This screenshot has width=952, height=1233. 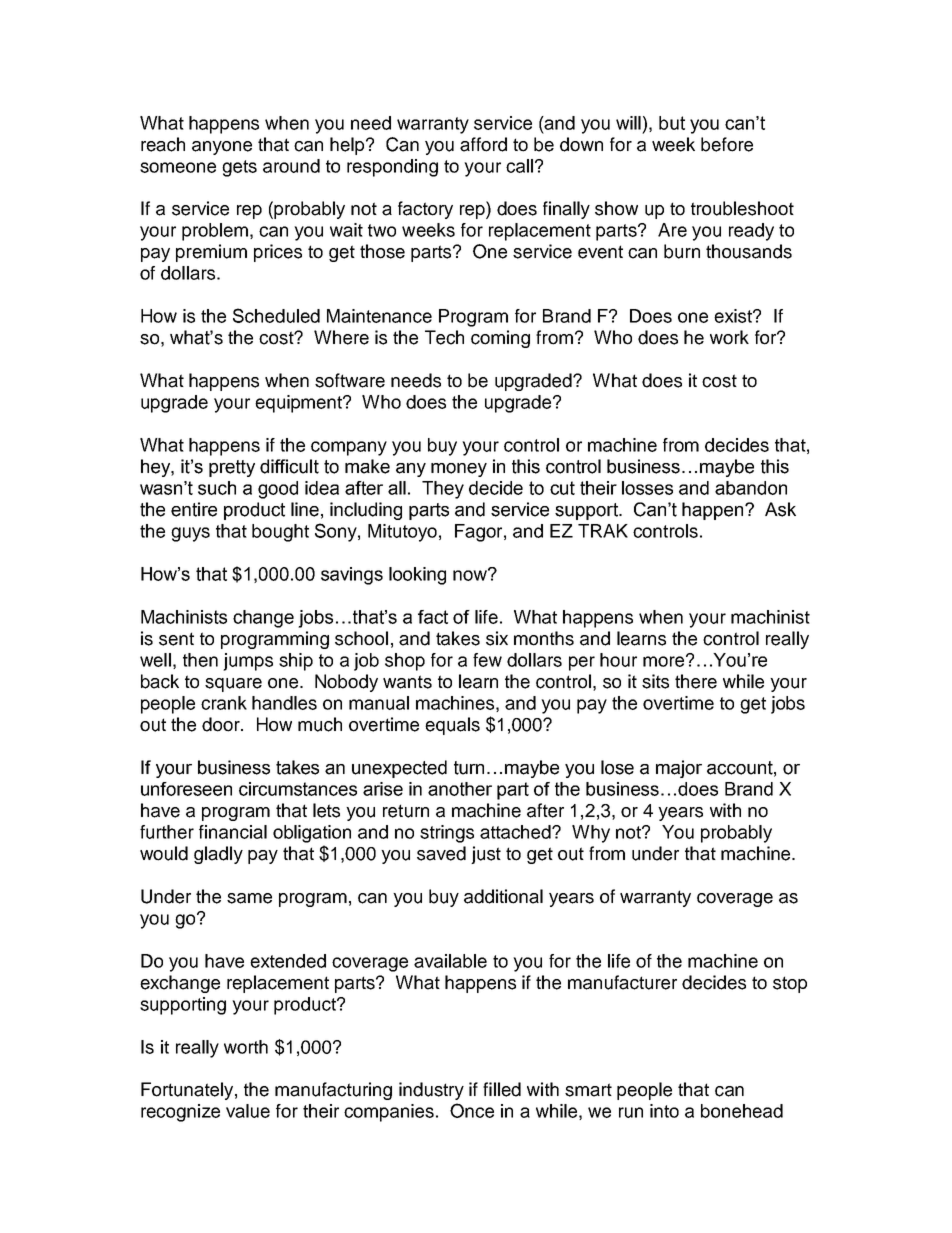 What do you see at coordinates (222, 148) in the screenshot?
I see `anyone` at bounding box center [222, 148].
